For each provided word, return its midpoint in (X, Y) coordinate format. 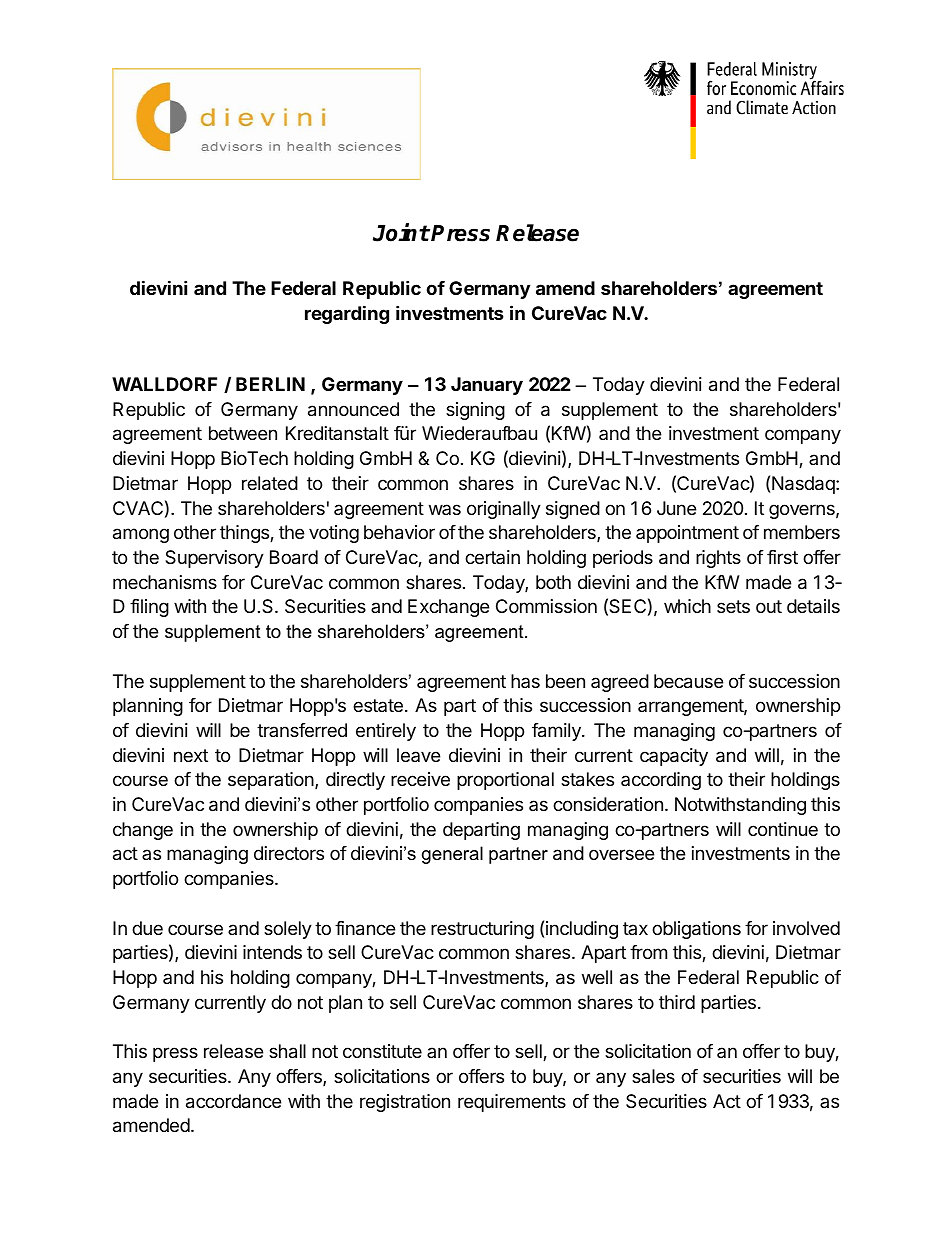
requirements (512, 1103)
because (688, 681)
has (525, 681)
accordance (233, 1101)
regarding (347, 314)
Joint (401, 232)
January (487, 386)
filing (149, 608)
